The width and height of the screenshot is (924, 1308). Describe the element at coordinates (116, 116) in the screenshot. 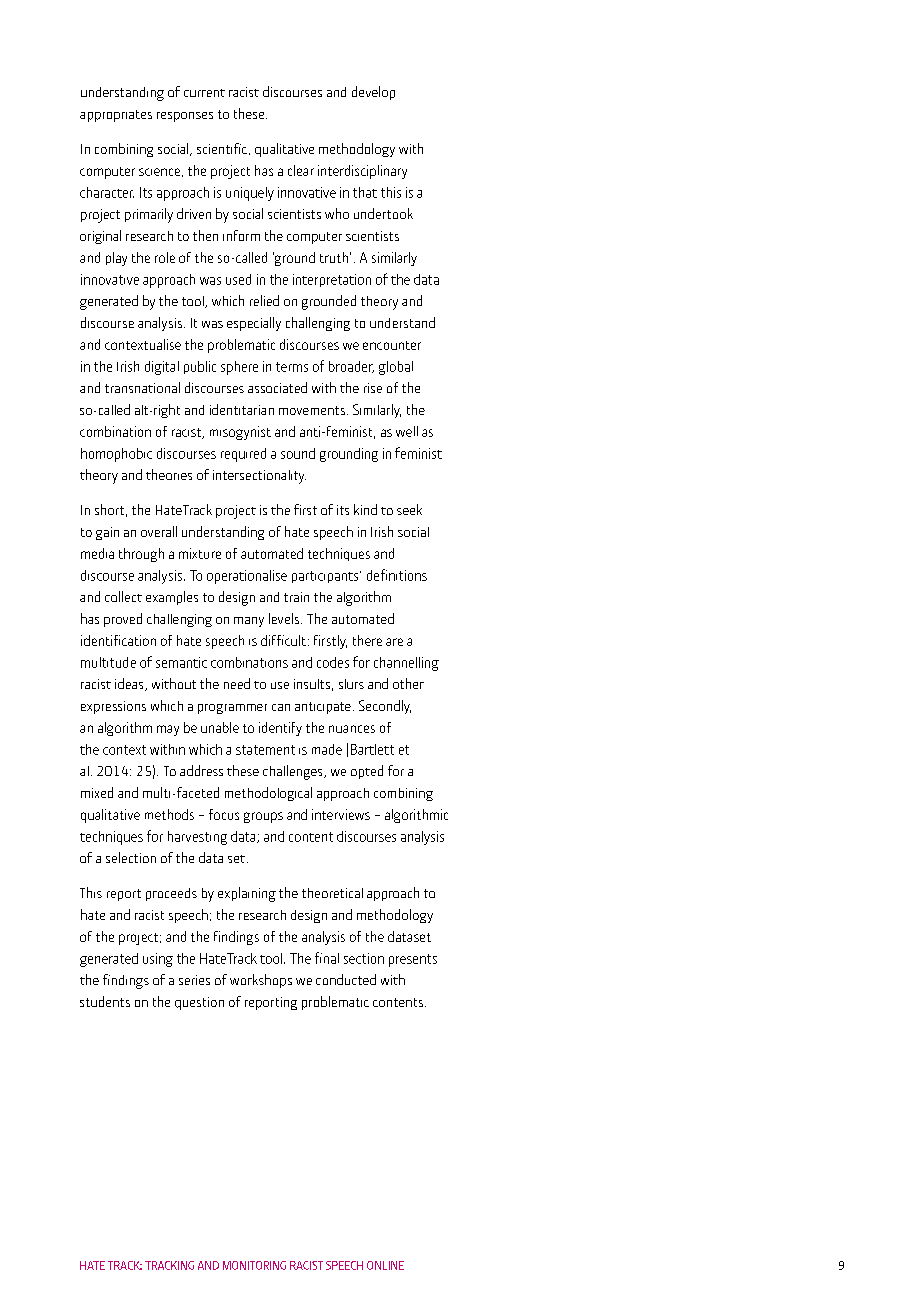

I see `appropriates` at that location.
